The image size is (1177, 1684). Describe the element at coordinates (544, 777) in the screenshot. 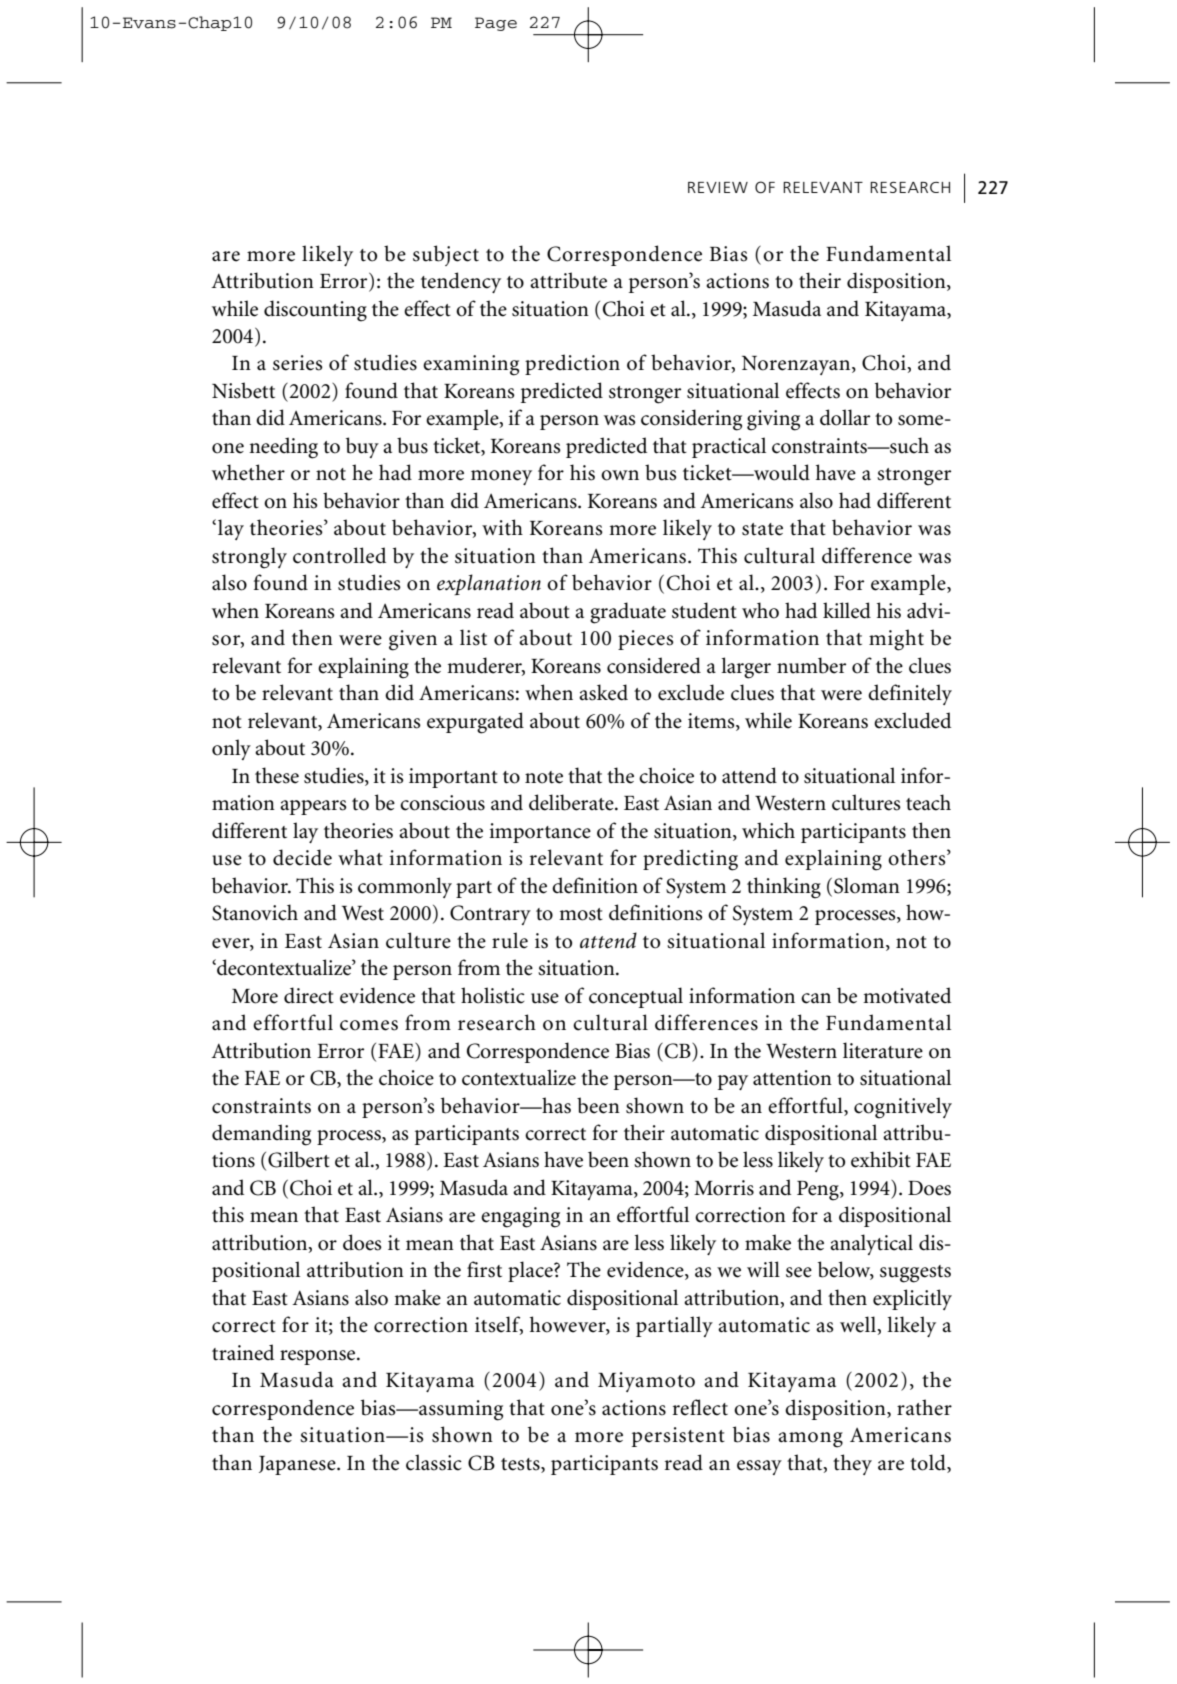

I see `note` at that location.
